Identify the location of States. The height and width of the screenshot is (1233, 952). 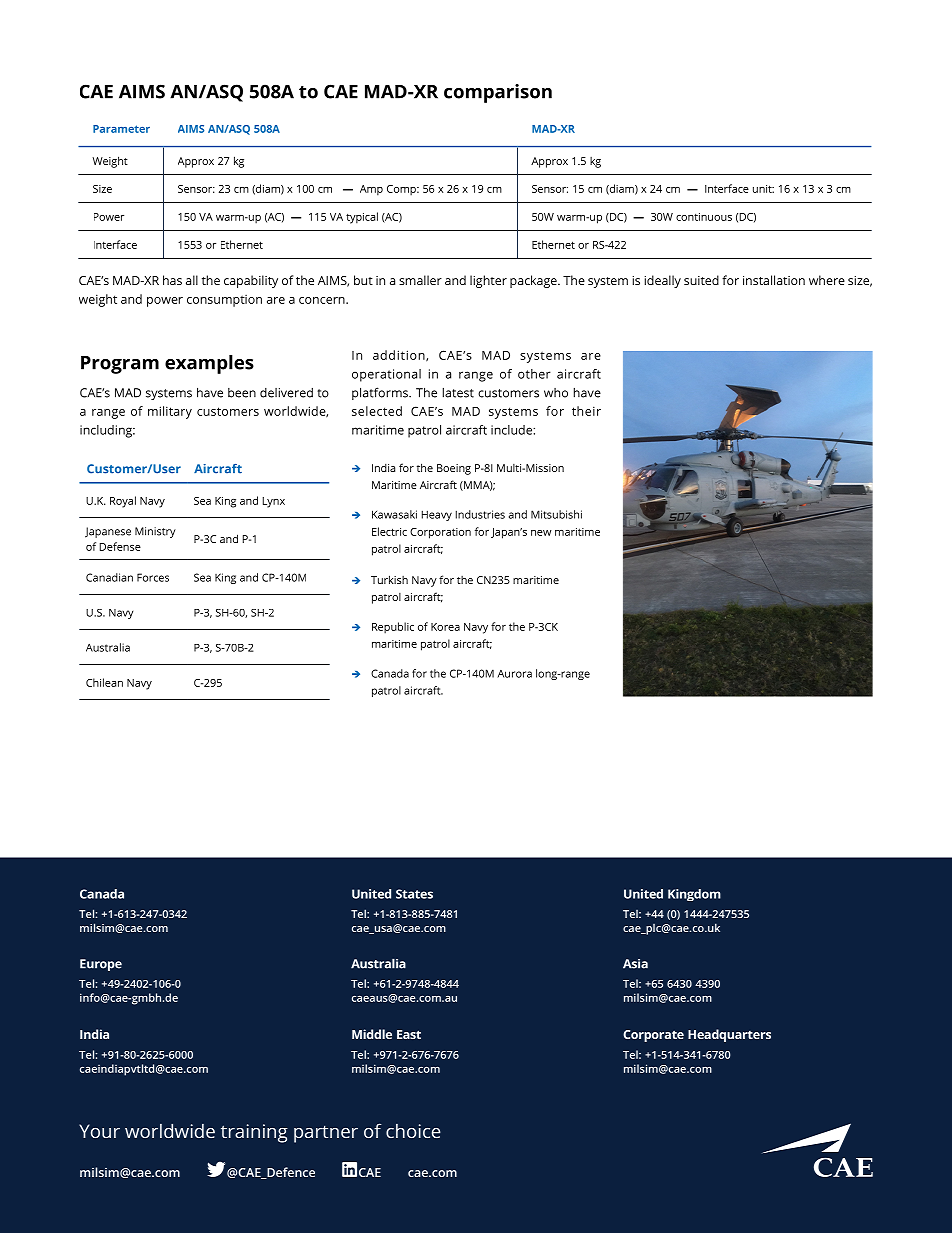
(414, 894).
